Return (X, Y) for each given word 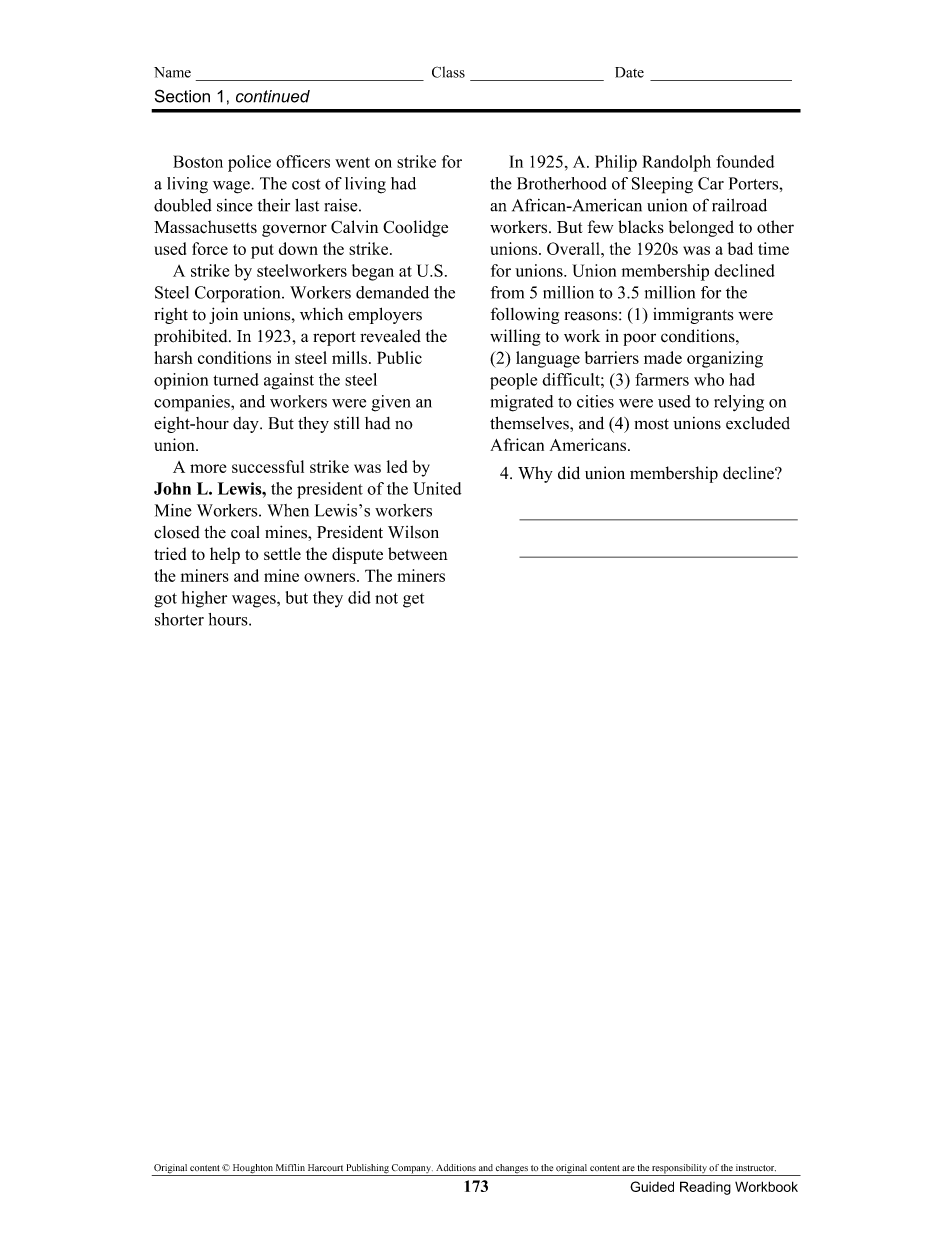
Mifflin (290, 1167)
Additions (456, 1168)
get (413, 600)
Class (448, 72)
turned (236, 379)
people (513, 381)
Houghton (252, 1170)
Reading (705, 1188)
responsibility (679, 1170)
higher (204, 599)
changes (512, 1170)
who (709, 379)
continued (273, 96)
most (651, 424)
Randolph (676, 163)
